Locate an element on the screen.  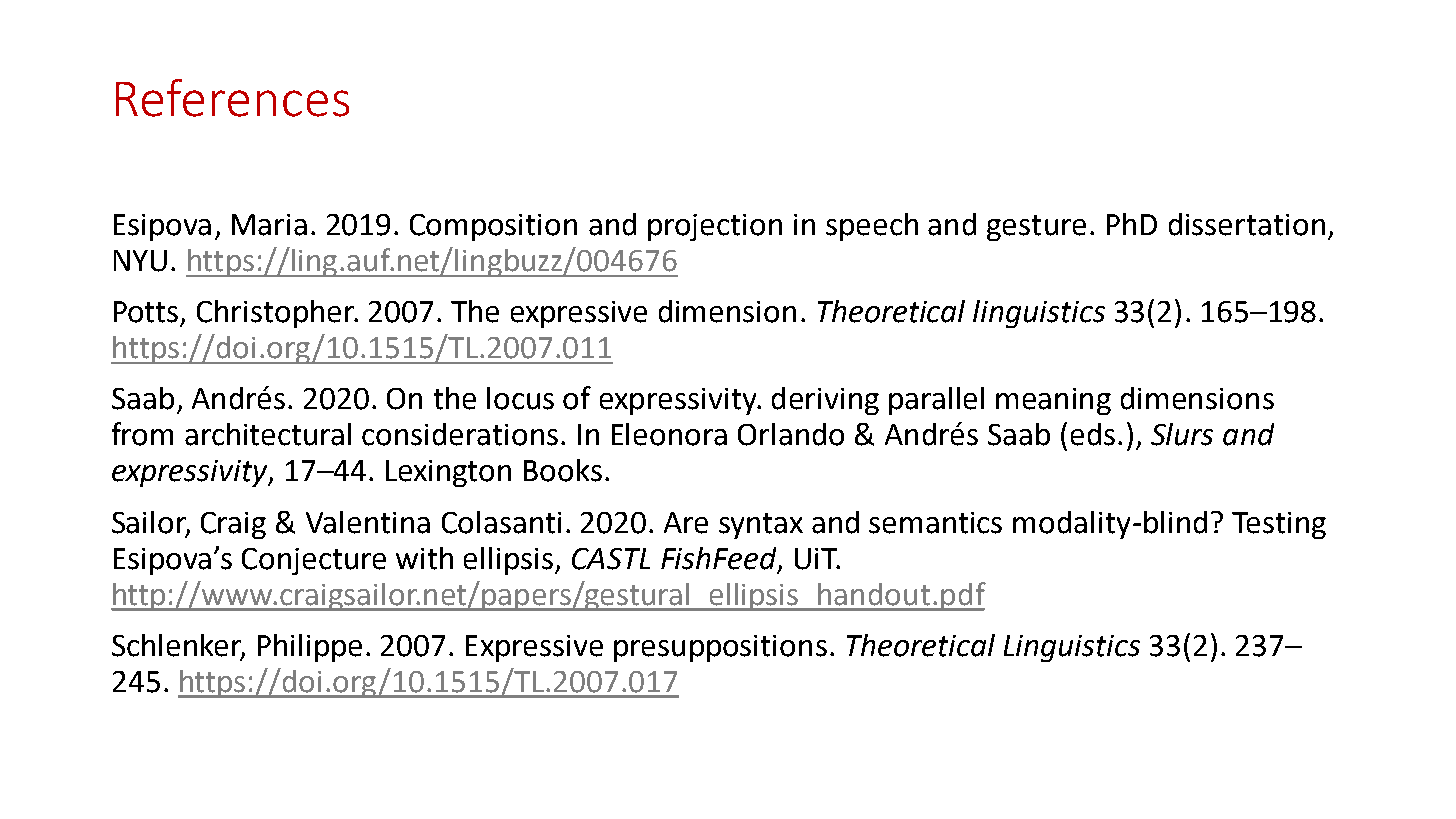
presuppositions is located at coordinates (720, 648).
